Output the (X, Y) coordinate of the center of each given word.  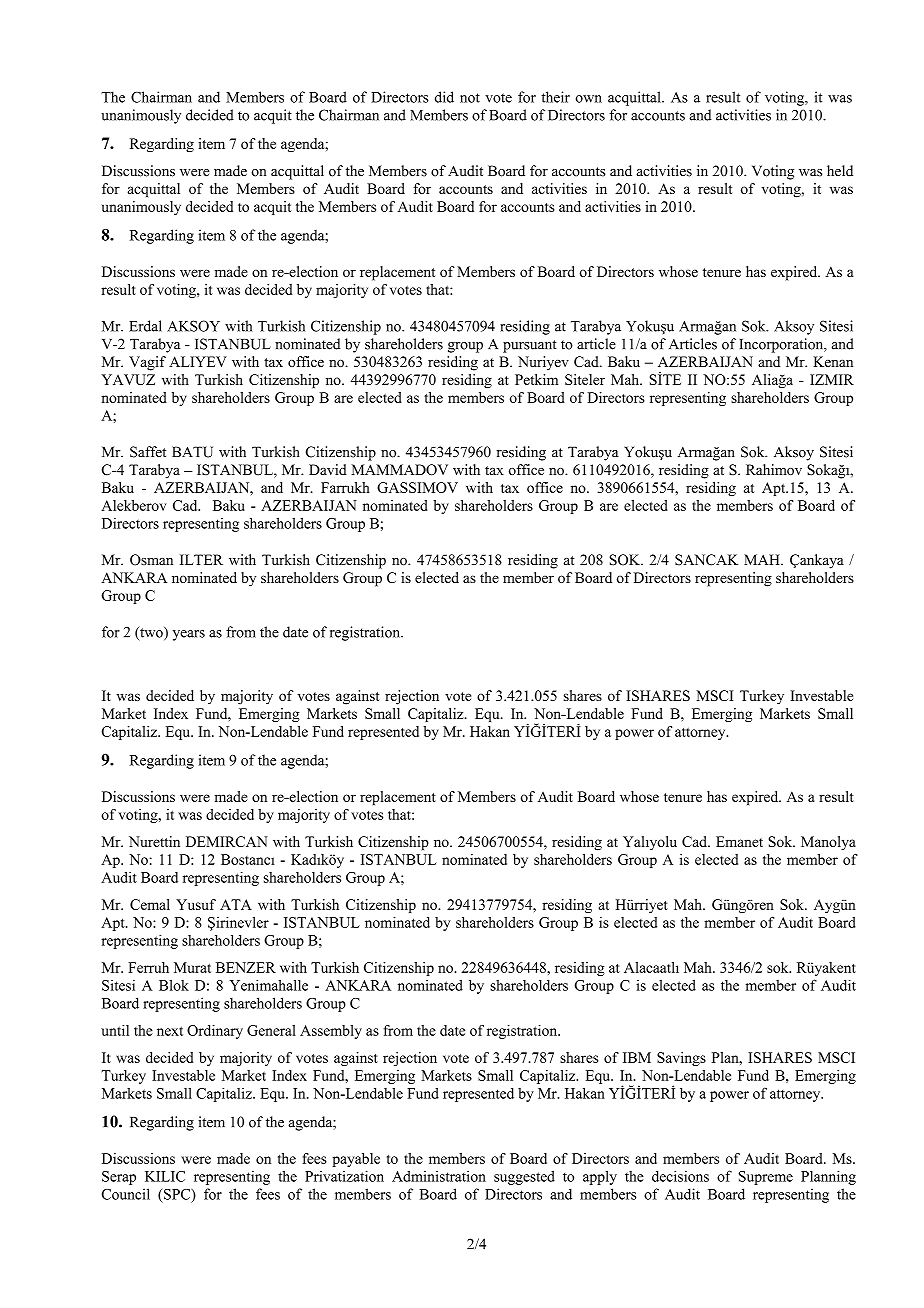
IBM (637, 1057)
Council (126, 1194)
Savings (681, 1059)
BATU (192, 452)
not (470, 98)
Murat (192, 967)
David (328, 469)
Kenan (833, 361)
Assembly (331, 1032)
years (189, 635)
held (840, 171)
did (444, 97)
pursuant (530, 346)
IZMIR (832, 379)
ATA (236, 904)
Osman (151, 560)
